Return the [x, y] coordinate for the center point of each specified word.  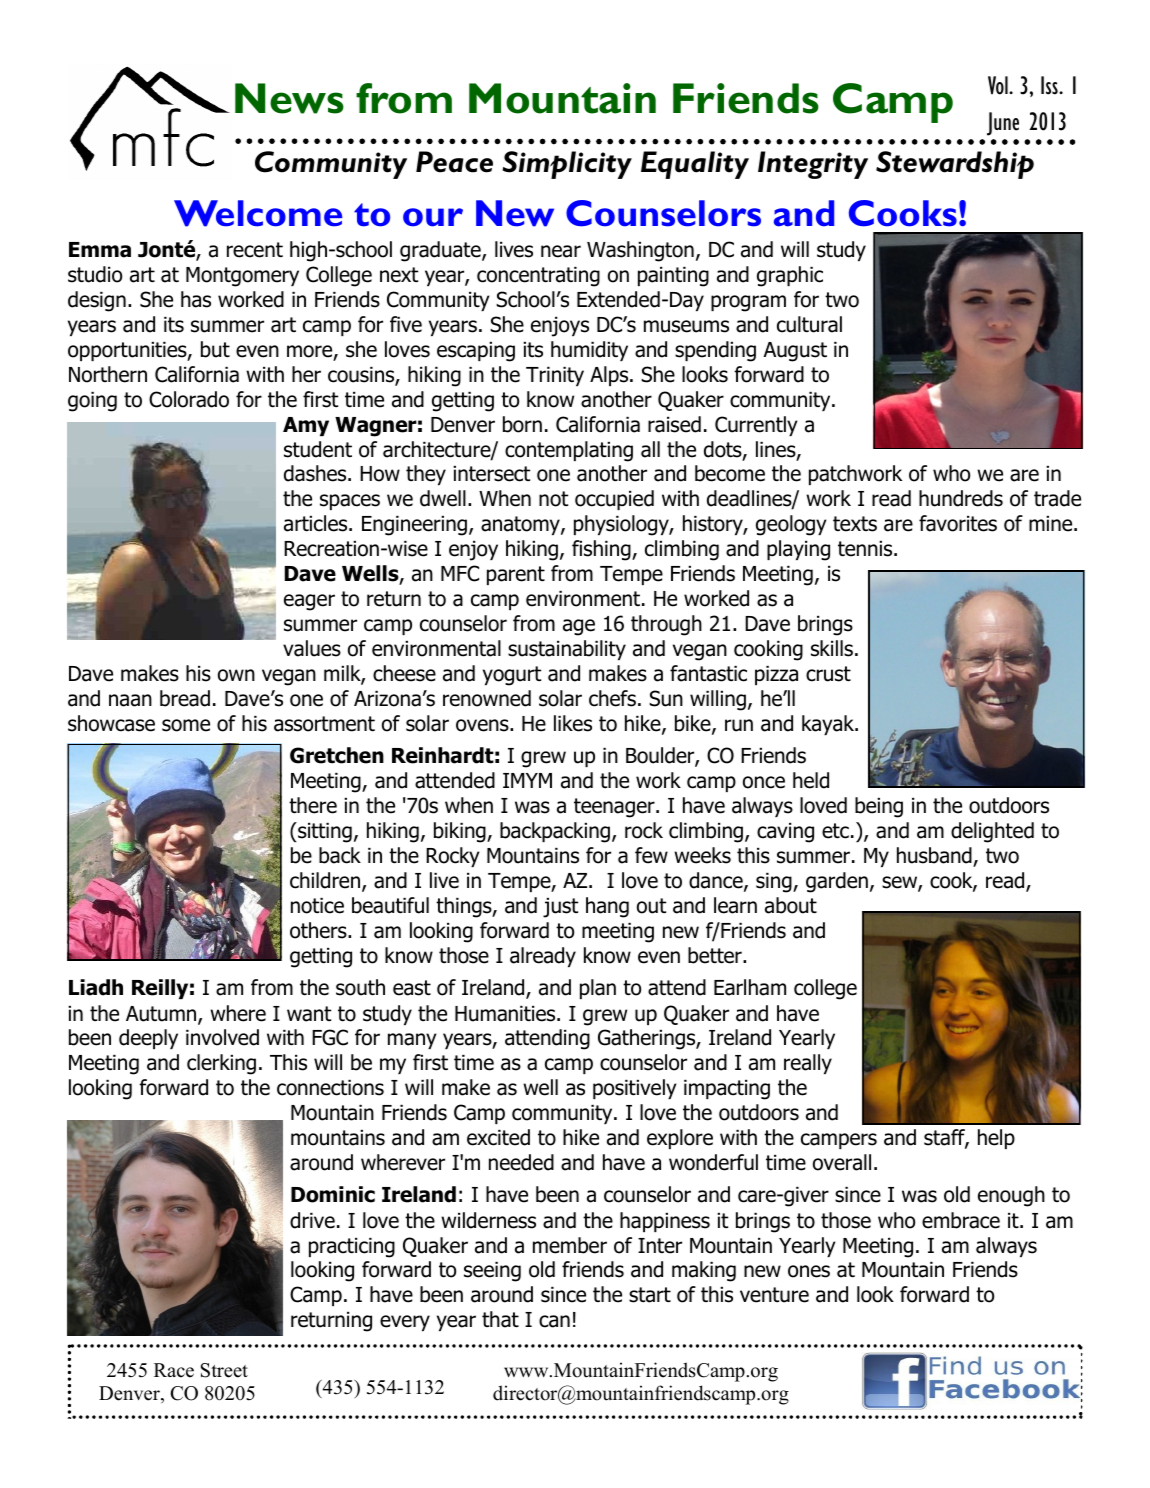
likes [573, 723]
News [289, 98]
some [186, 725]
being [879, 807]
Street [224, 1370]
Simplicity [567, 165]
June [1003, 124]
